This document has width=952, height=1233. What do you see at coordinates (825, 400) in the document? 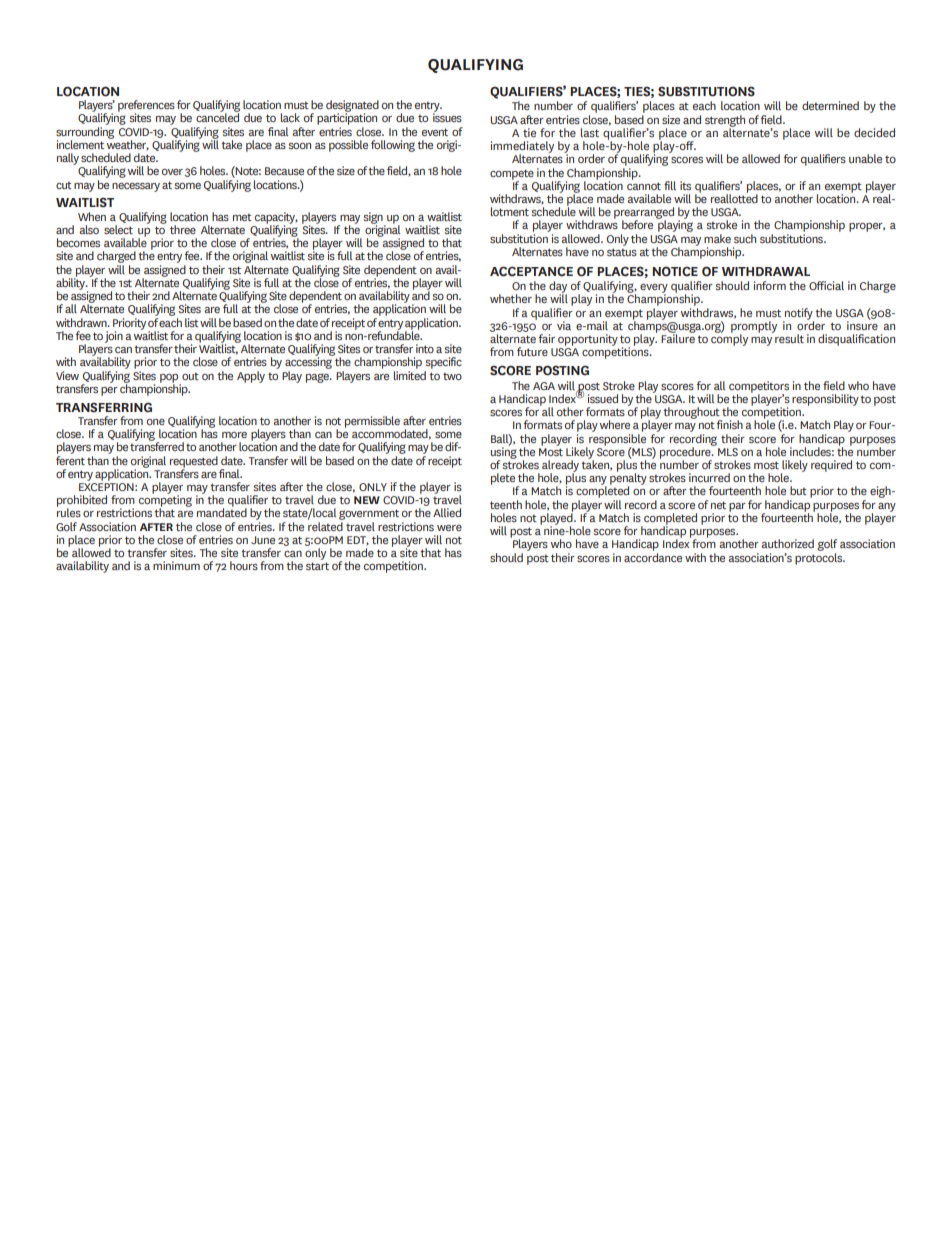
I see `responsibility` at bounding box center [825, 400].
